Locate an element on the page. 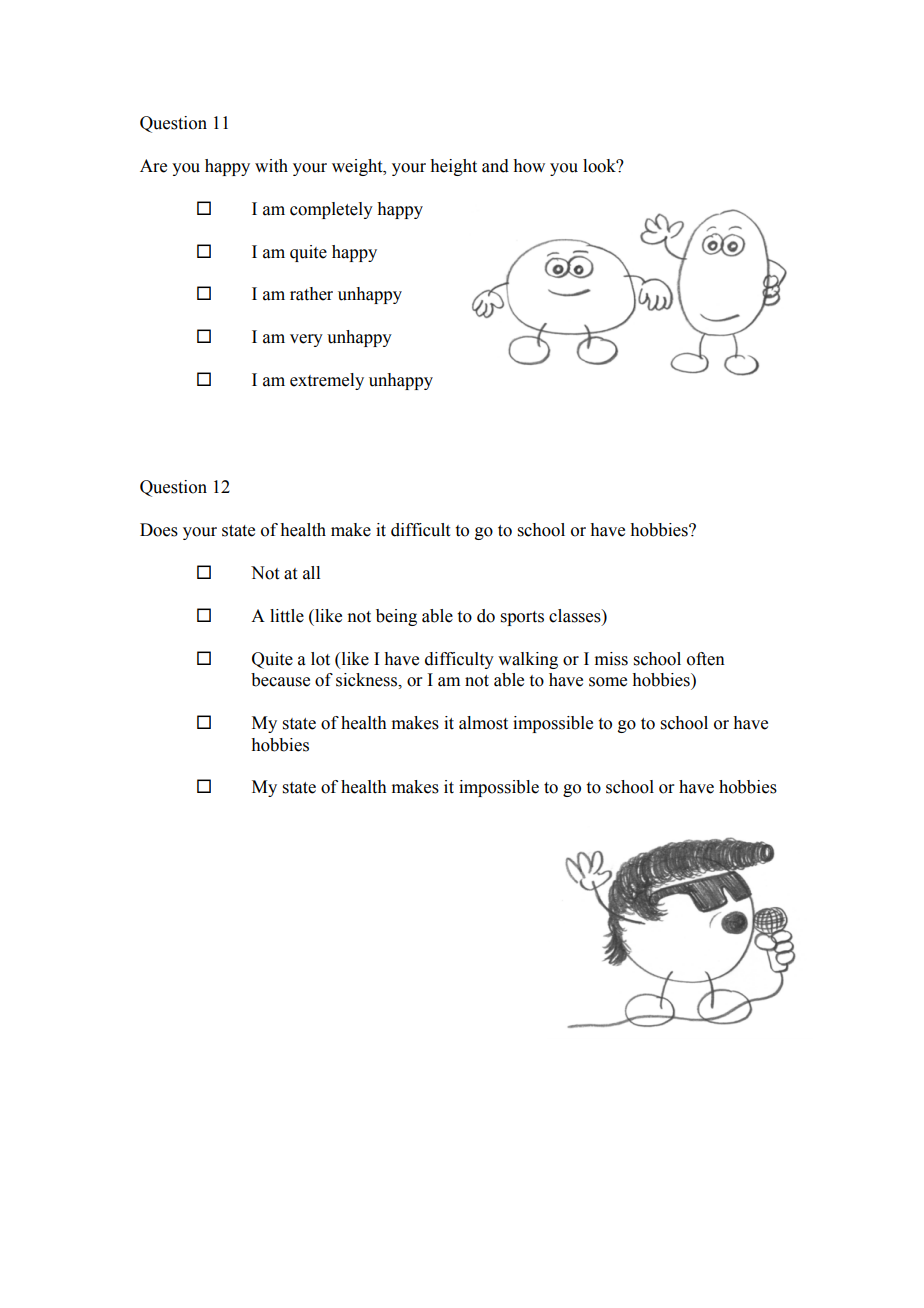 This document has height=1308, width=924. how is located at coordinates (529, 166).
